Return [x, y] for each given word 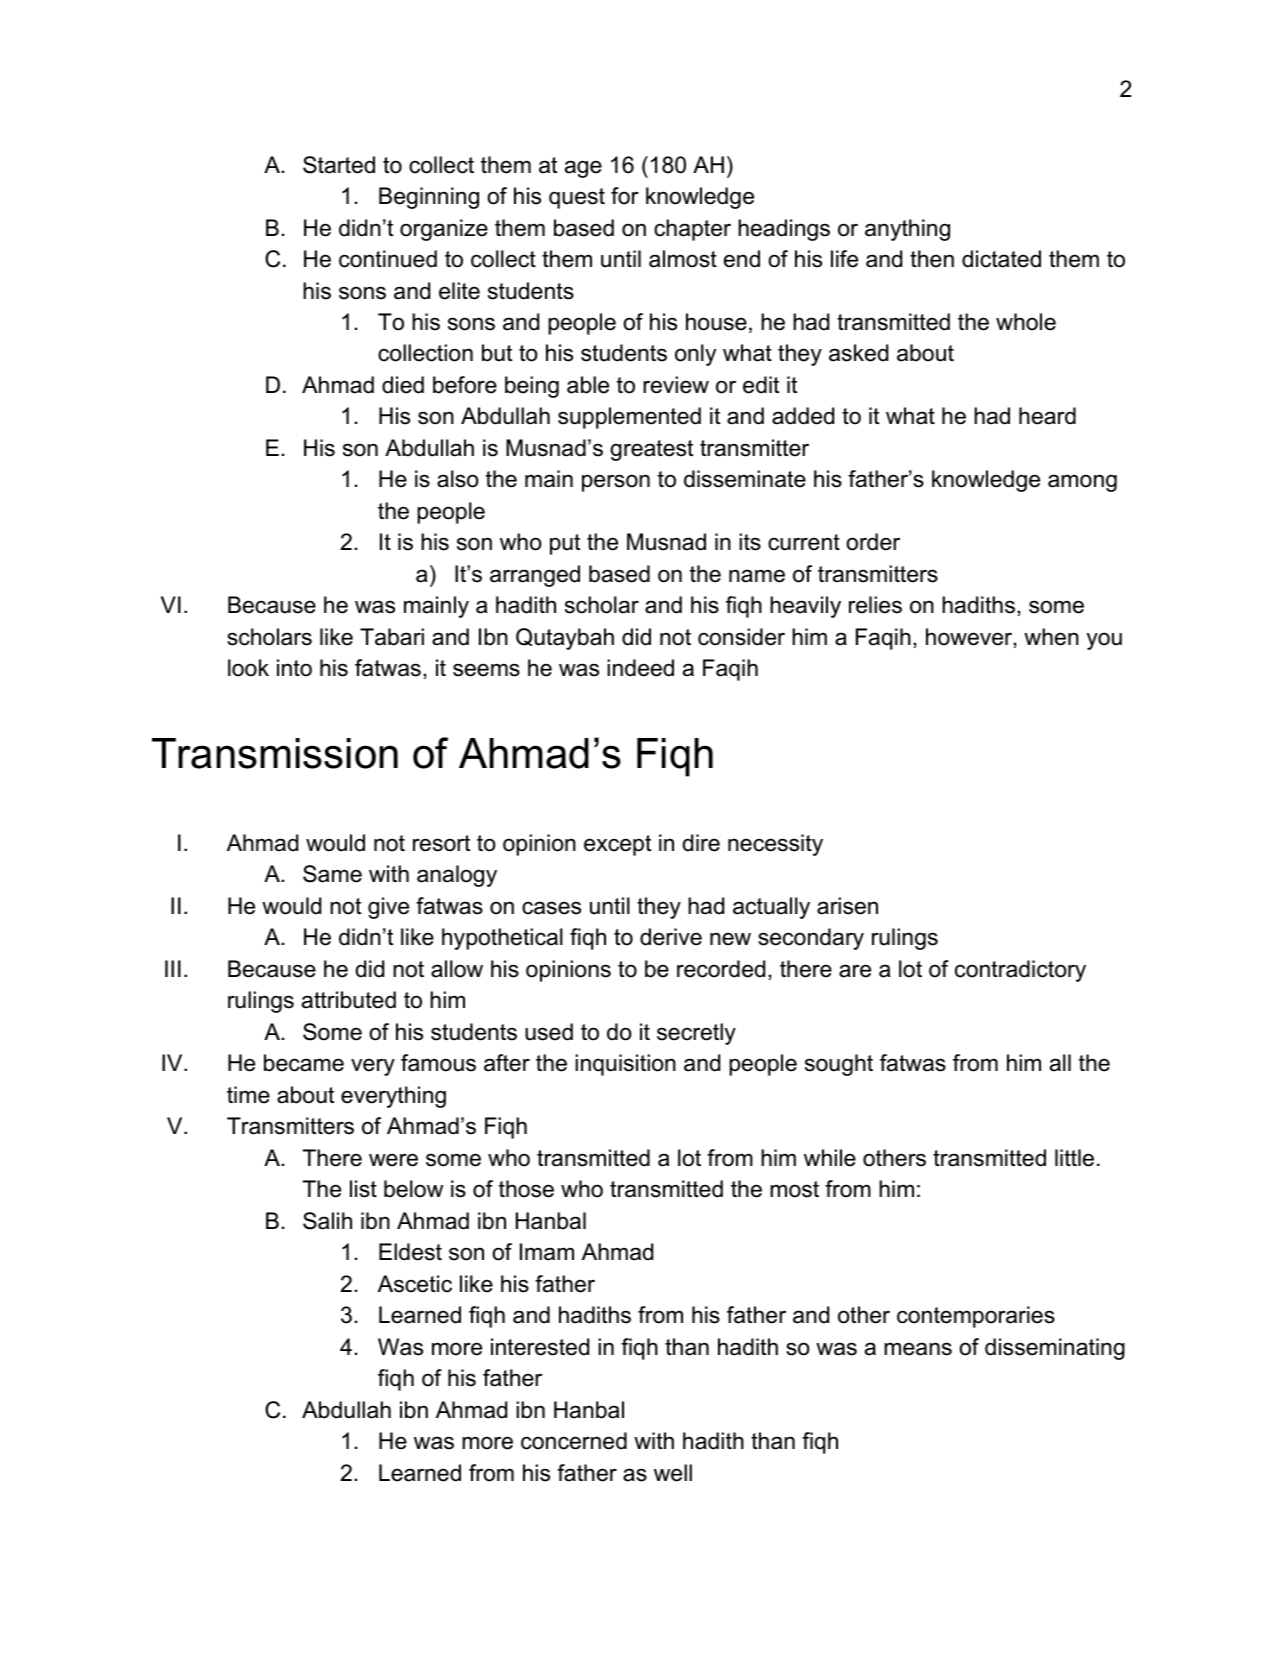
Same [332, 874]
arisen [847, 906]
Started [339, 165]
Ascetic [415, 1284]
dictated [1001, 259]
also [458, 479]
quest [577, 198]
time [248, 1095]
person [616, 483]
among [1082, 483]
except [617, 845]
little [1074, 1158]
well [673, 1473]
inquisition [625, 1065]
